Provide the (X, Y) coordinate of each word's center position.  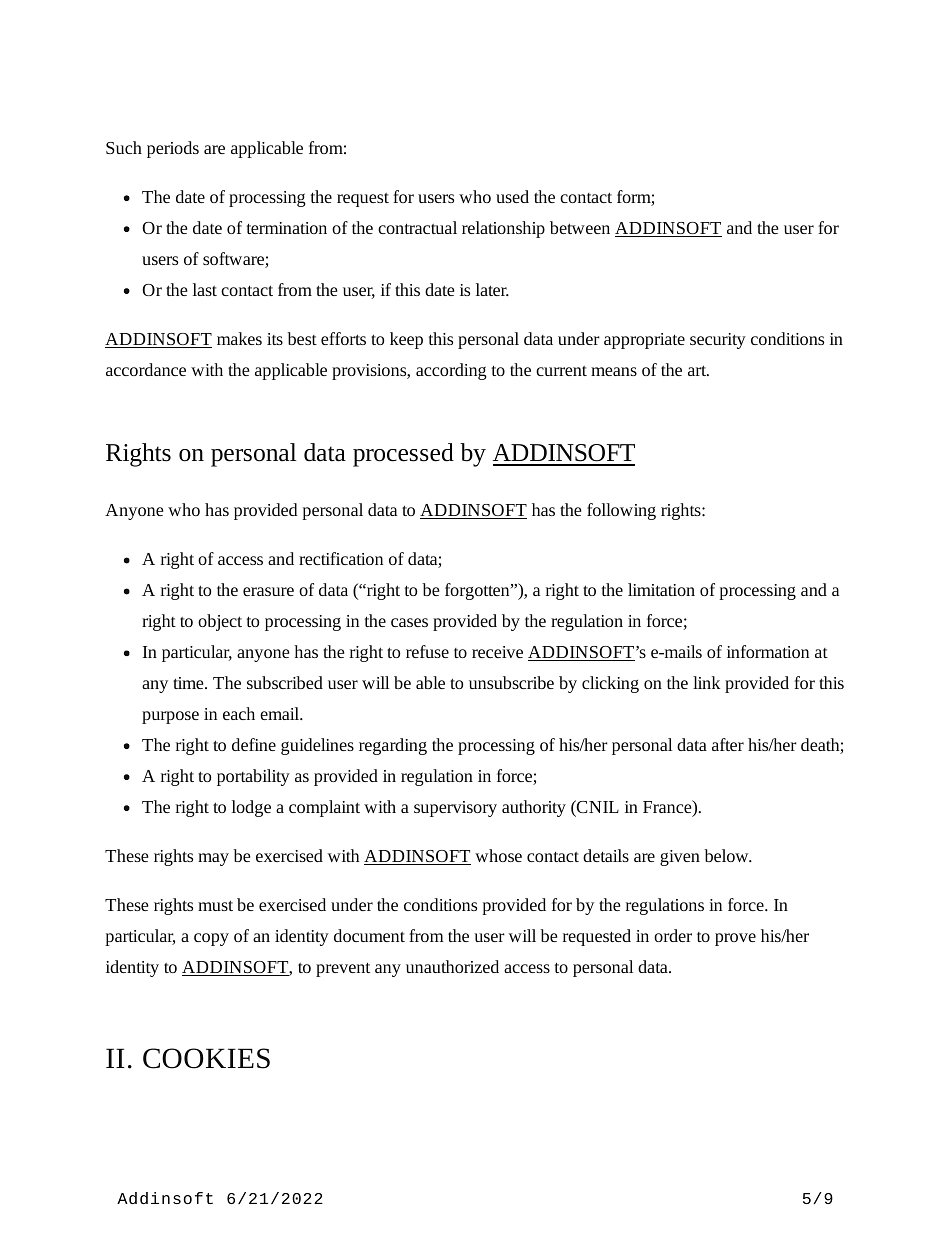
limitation (661, 589)
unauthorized (452, 966)
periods (173, 149)
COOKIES (206, 1058)
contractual (417, 227)
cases (409, 622)
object (220, 622)
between (580, 227)
